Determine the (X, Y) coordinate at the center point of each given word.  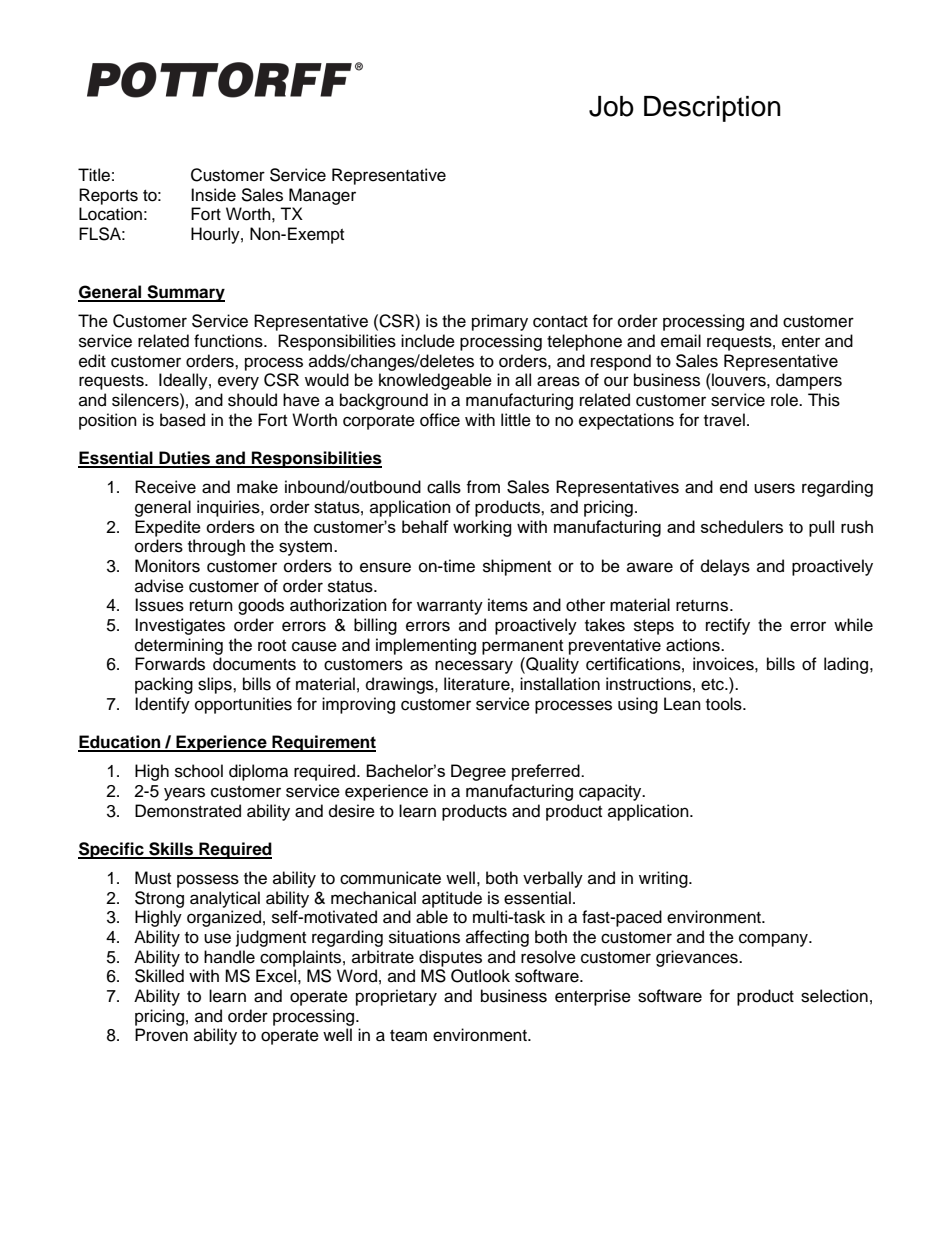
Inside (213, 195)
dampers (809, 381)
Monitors (167, 566)
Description (712, 109)
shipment (517, 567)
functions (229, 341)
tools (725, 704)
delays (725, 567)
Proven (161, 1035)
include (428, 341)
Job (611, 106)
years (184, 794)
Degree (478, 772)
